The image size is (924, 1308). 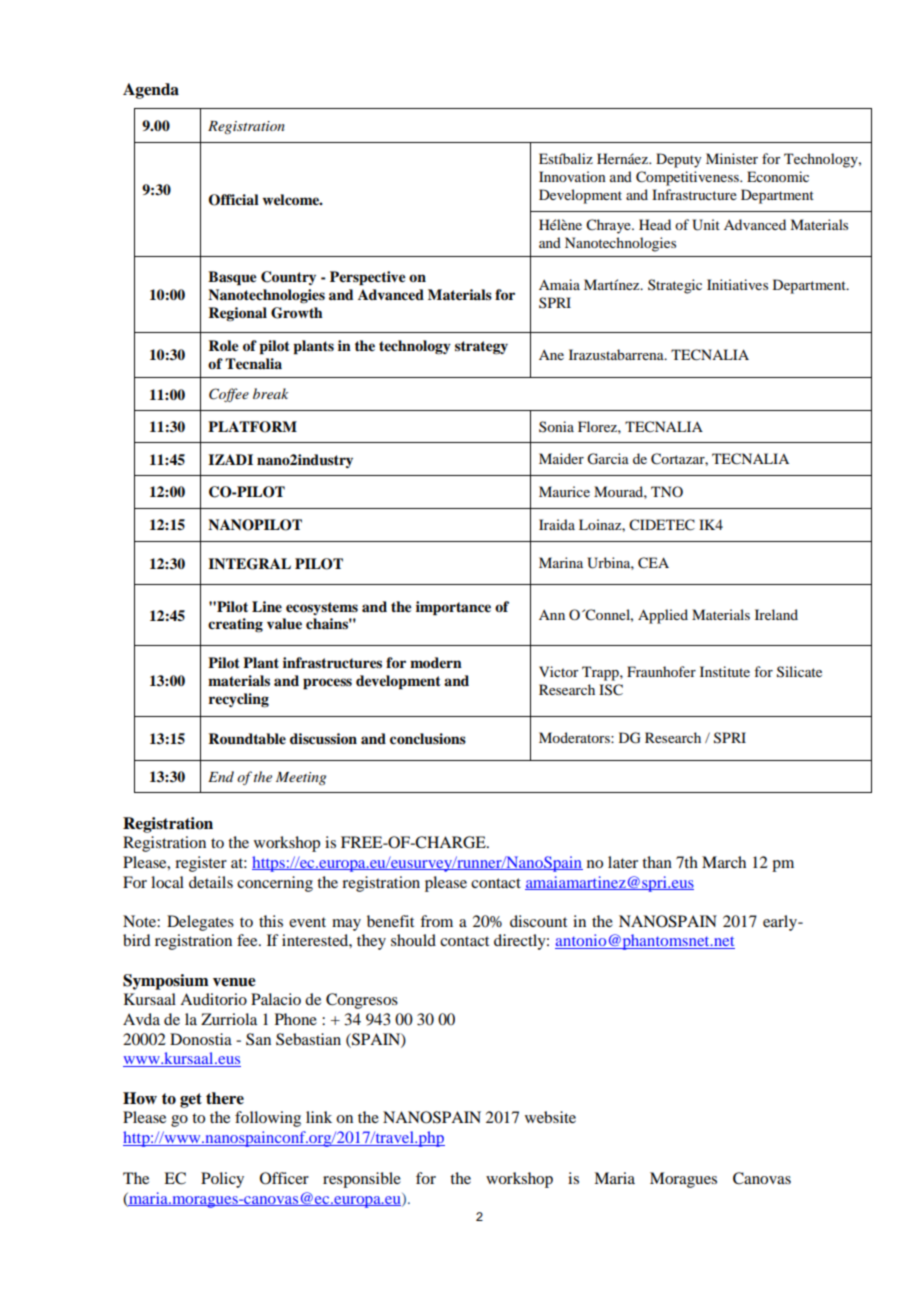 What do you see at coordinates (151, 91) in the image?
I see `Agenda` at bounding box center [151, 91].
